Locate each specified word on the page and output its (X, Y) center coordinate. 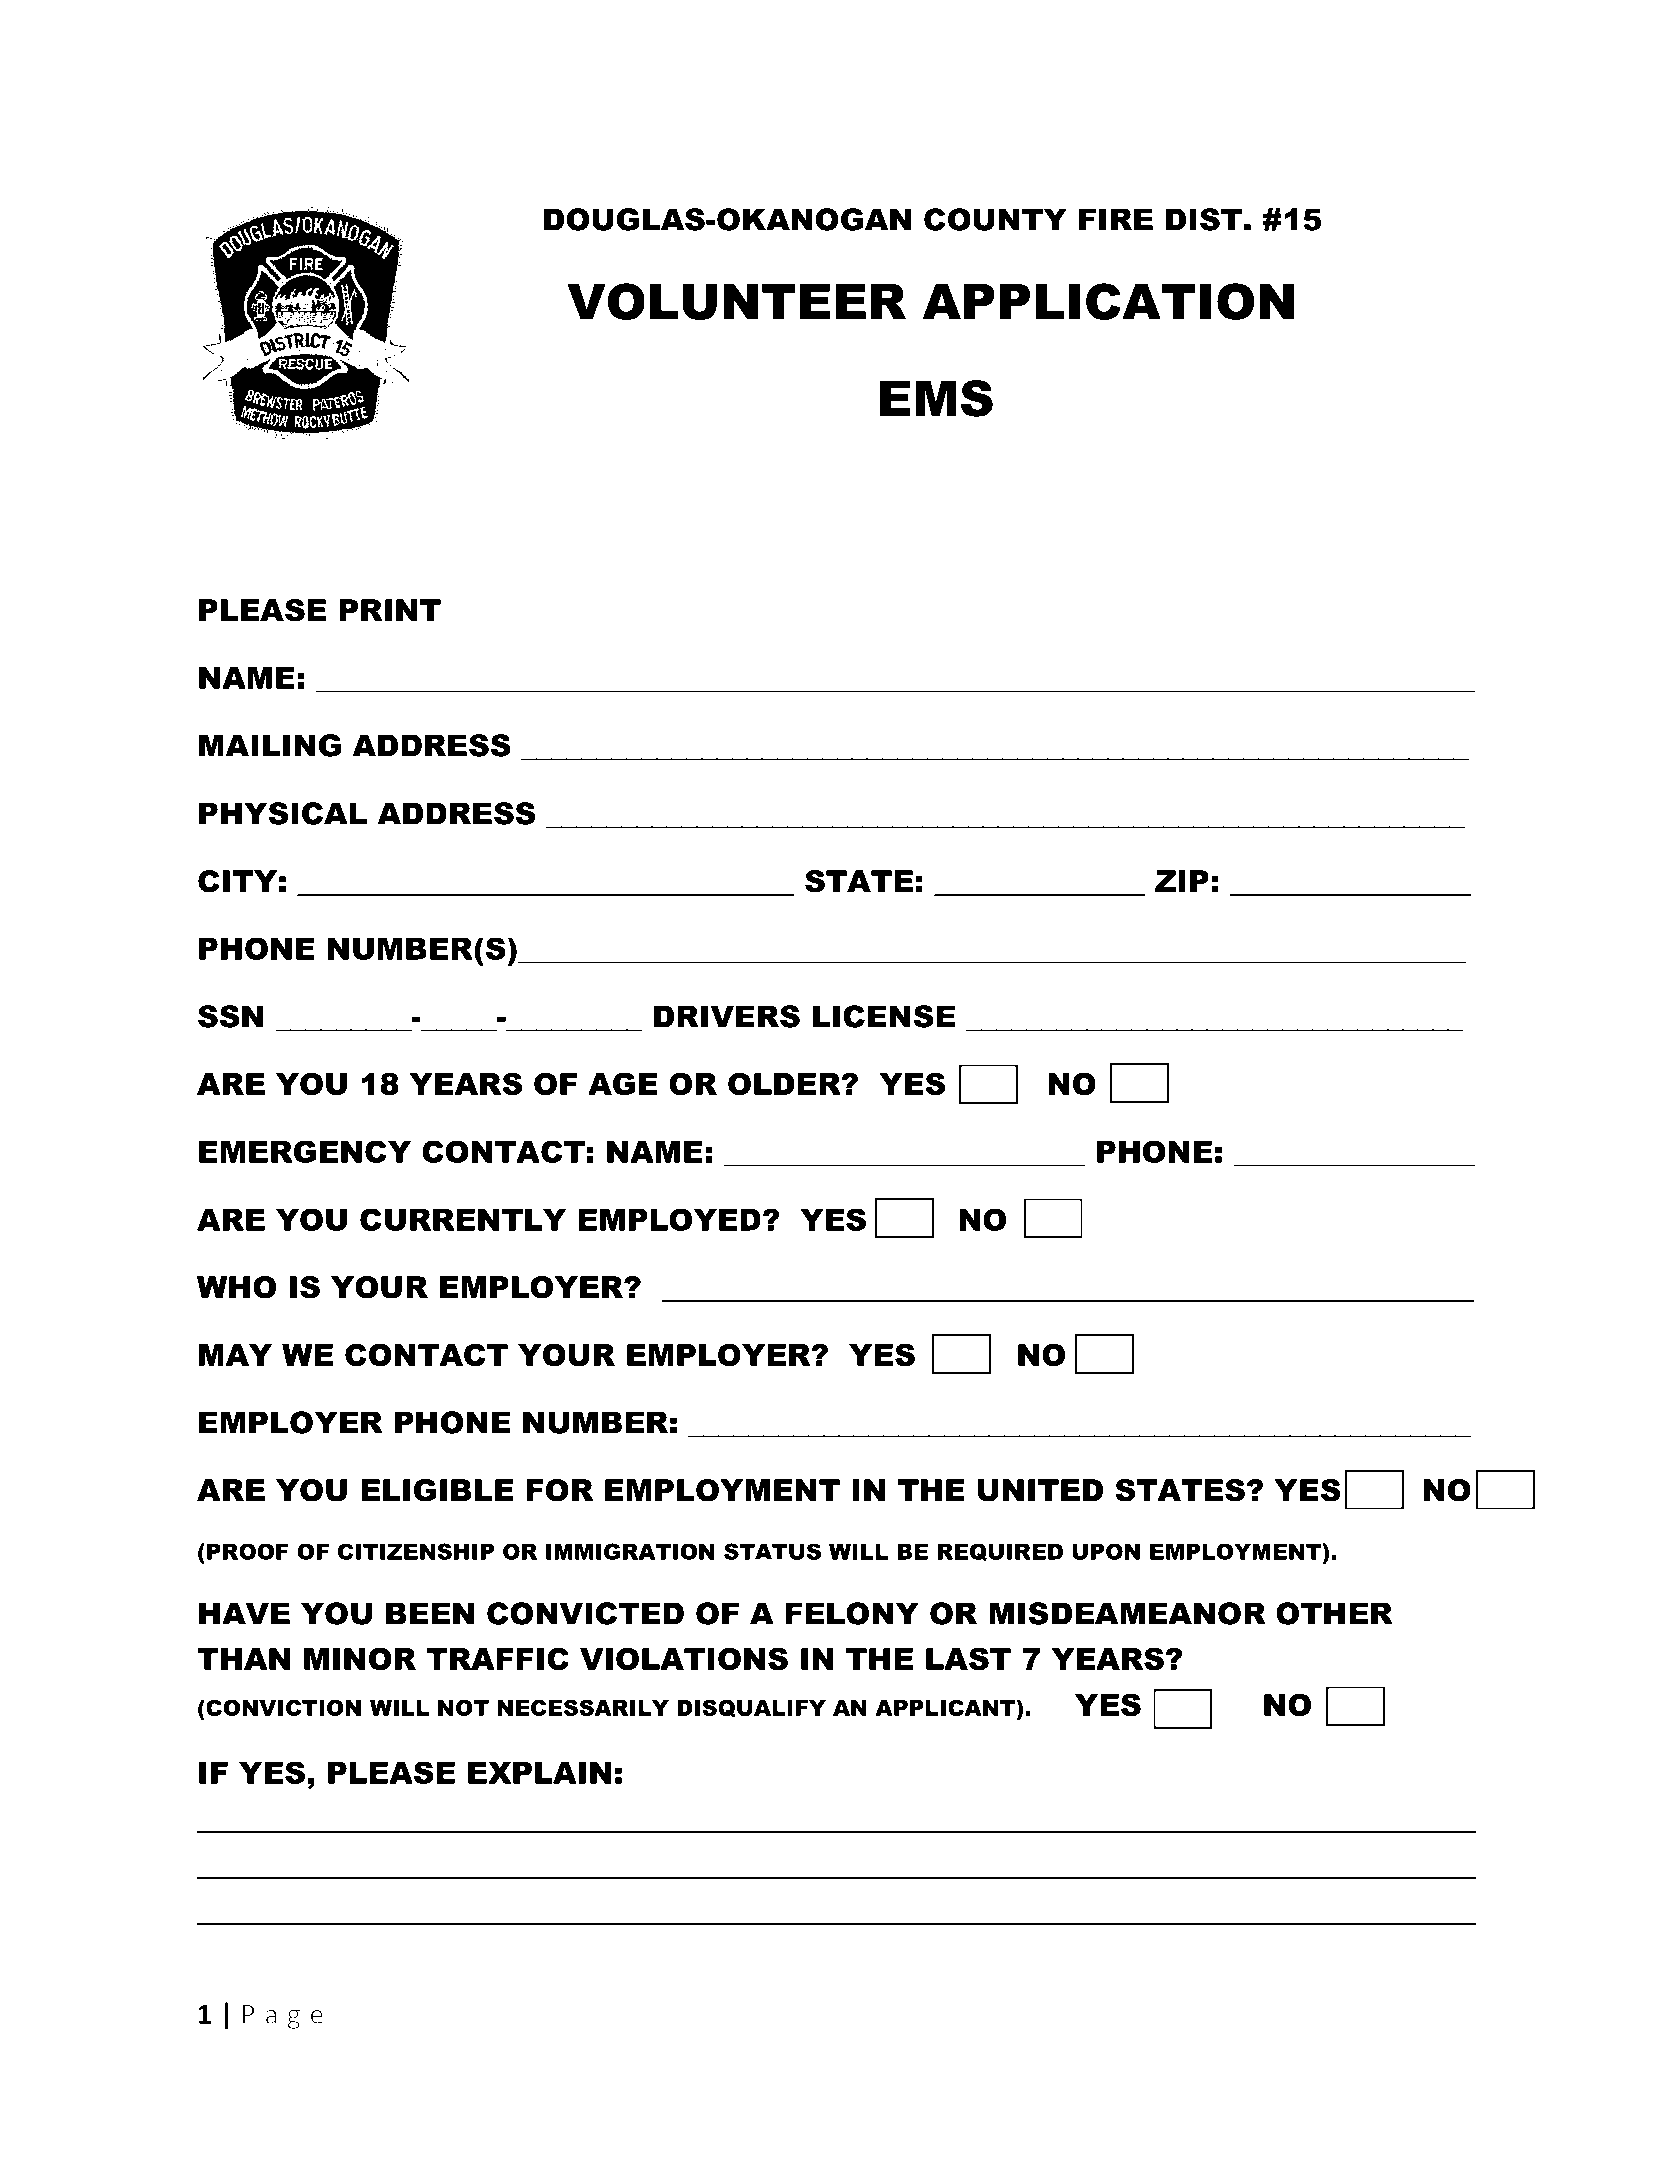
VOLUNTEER (736, 301)
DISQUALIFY (751, 1708)
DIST (1204, 219)
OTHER (1334, 1613)
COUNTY (995, 219)
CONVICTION (282, 1707)
